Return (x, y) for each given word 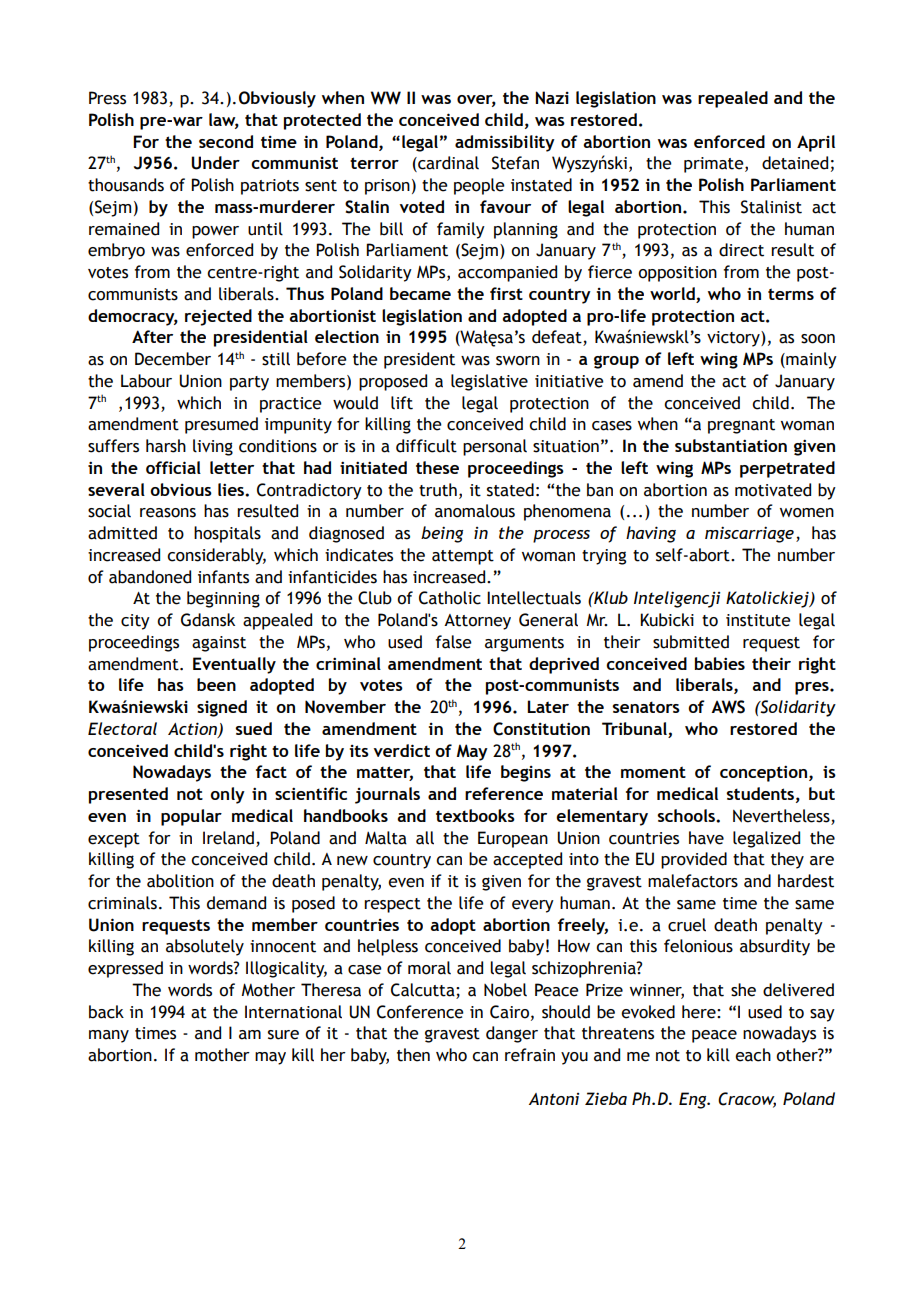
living (213, 447)
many (109, 1036)
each (753, 1055)
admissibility (505, 143)
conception (763, 773)
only (227, 795)
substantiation (731, 445)
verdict (402, 750)
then (413, 1055)
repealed (733, 99)
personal (495, 447)
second (226, 141)
